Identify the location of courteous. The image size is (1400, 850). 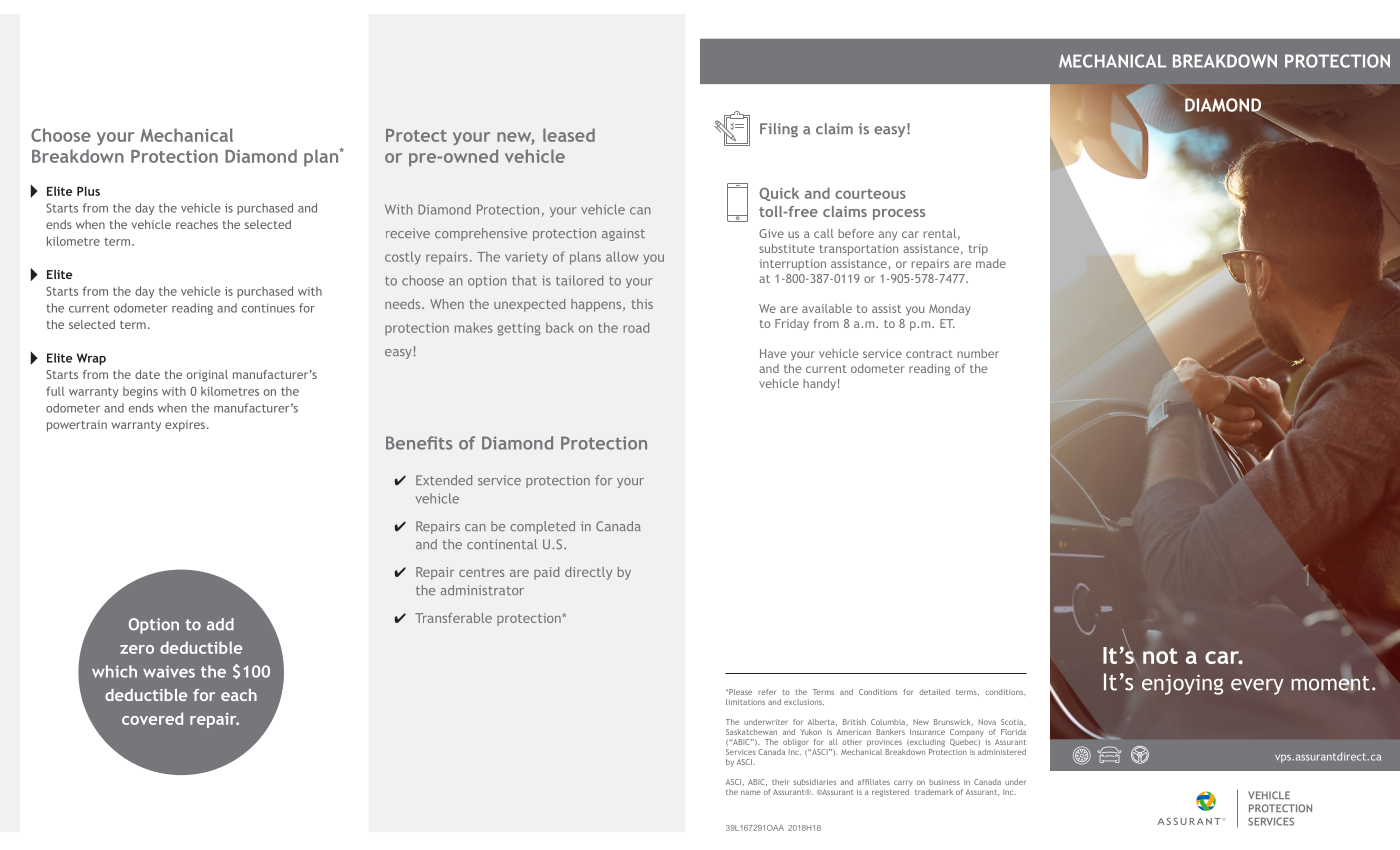
(870, 194).
